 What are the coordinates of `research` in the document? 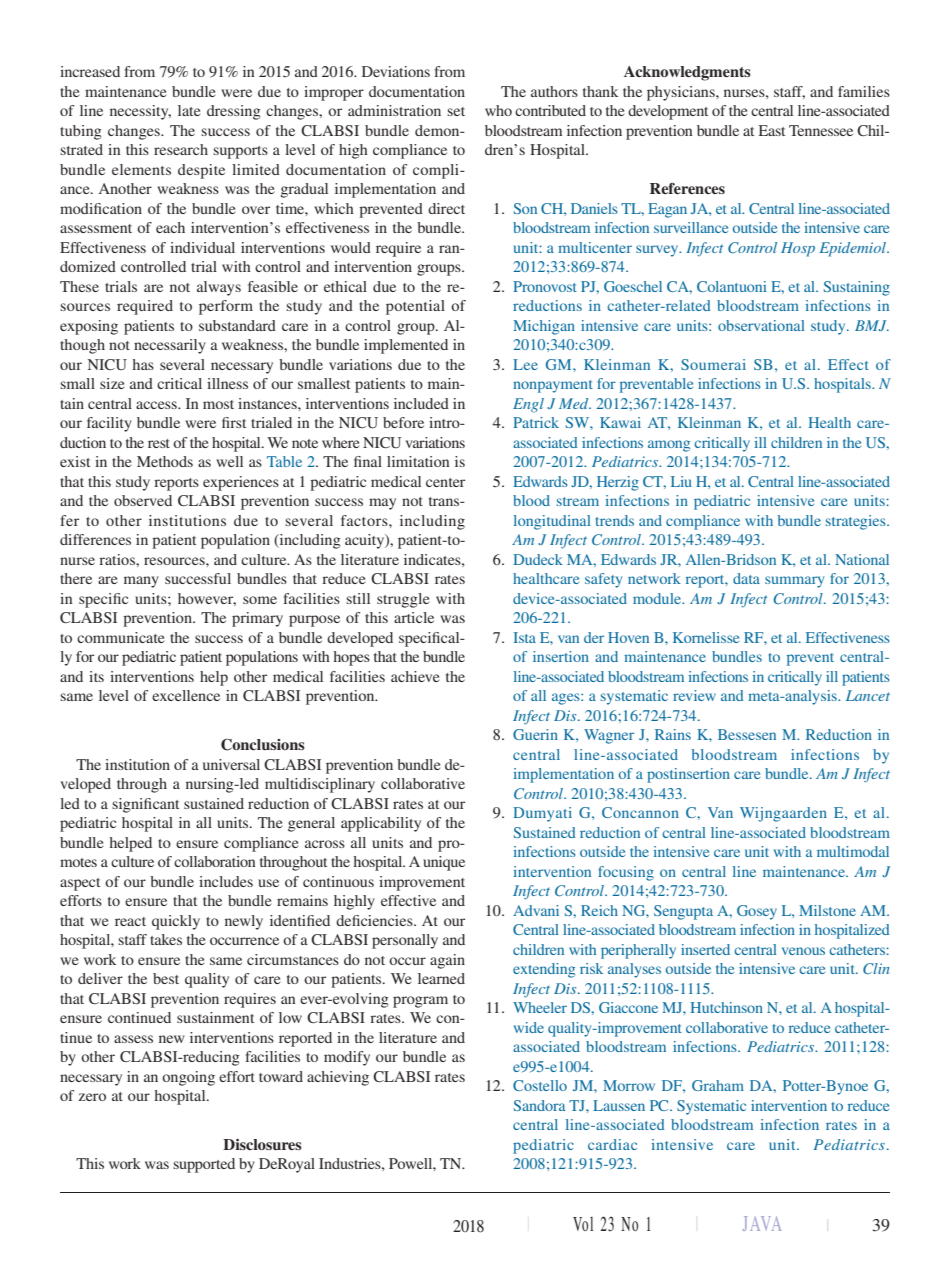 It's located at (181, 149).
